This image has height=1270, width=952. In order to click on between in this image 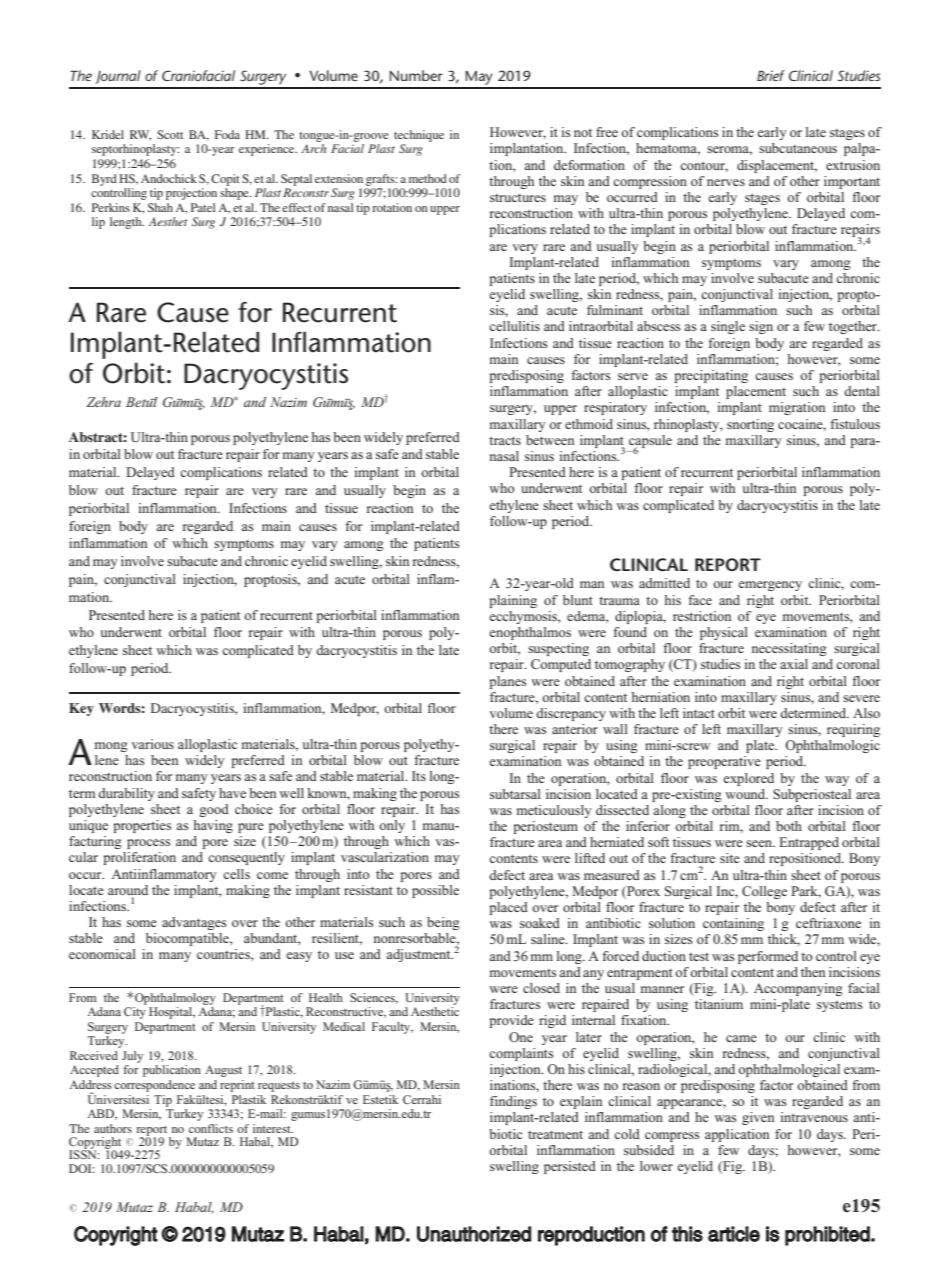, I will do `click(550, 440)`.
